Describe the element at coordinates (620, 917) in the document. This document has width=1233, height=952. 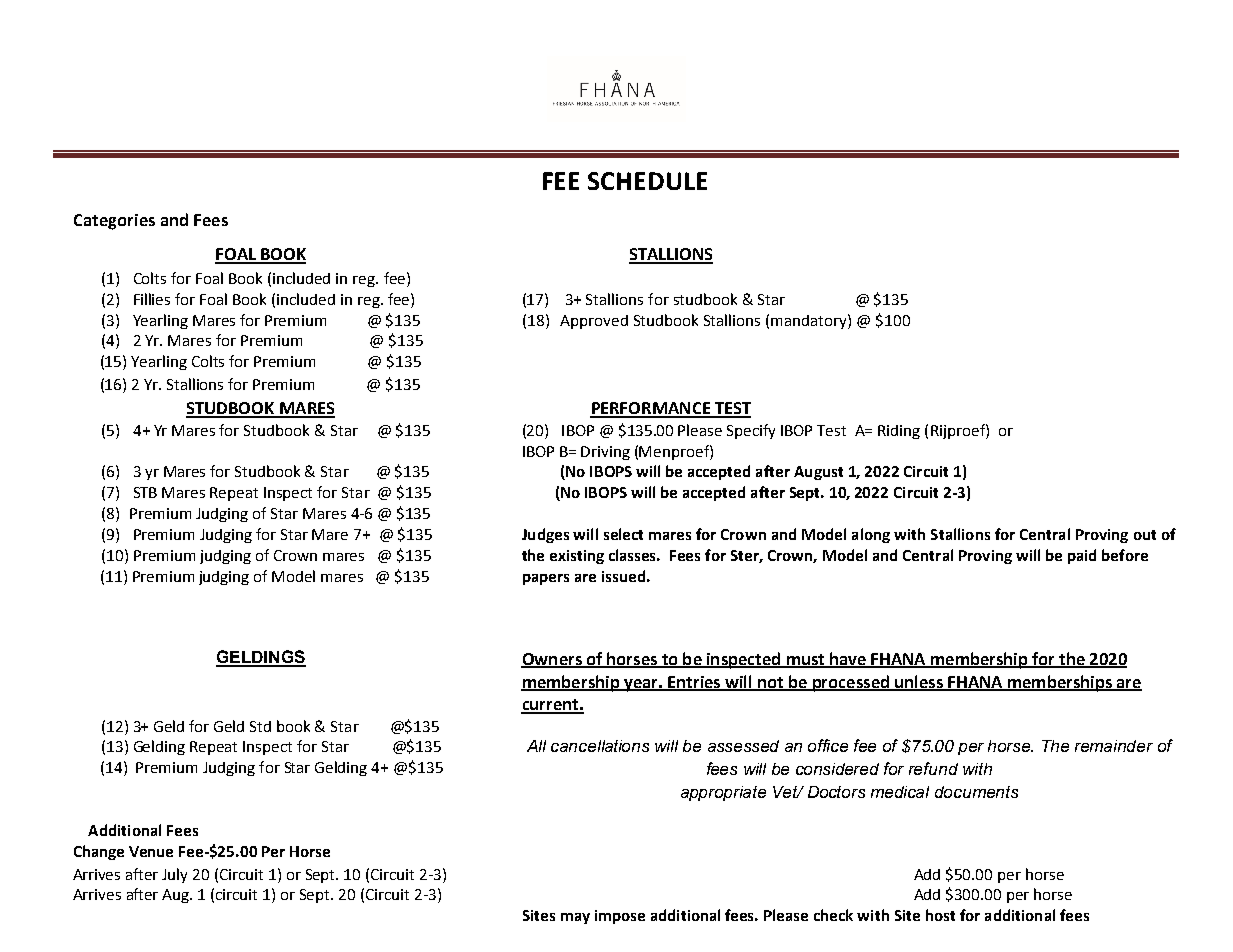
I see `impose` at that location.
